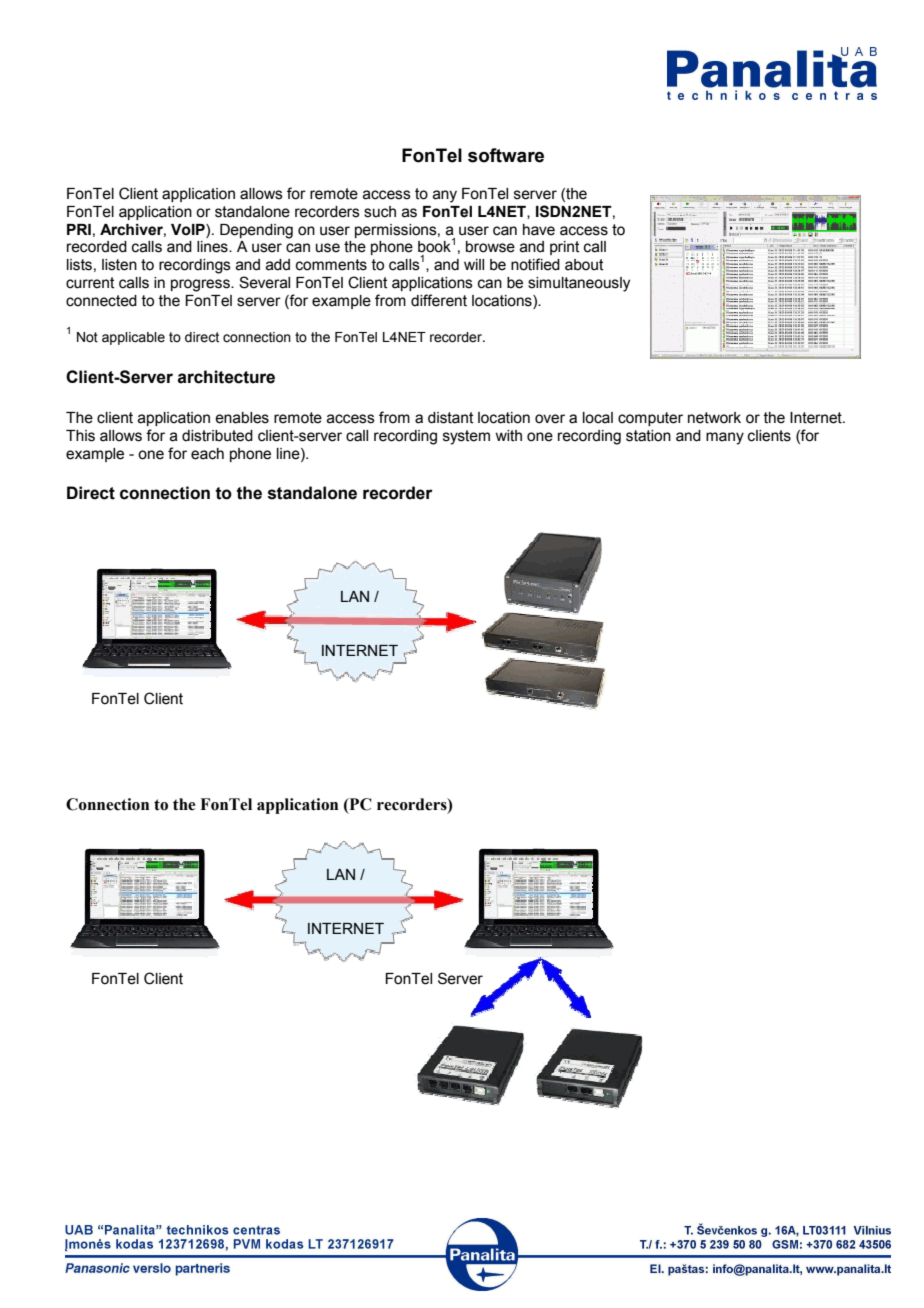 The image size is (924, 1308). What do you see at coordinates (207, 454) in the image?
I see `each` at bounding box center [207, 454].
